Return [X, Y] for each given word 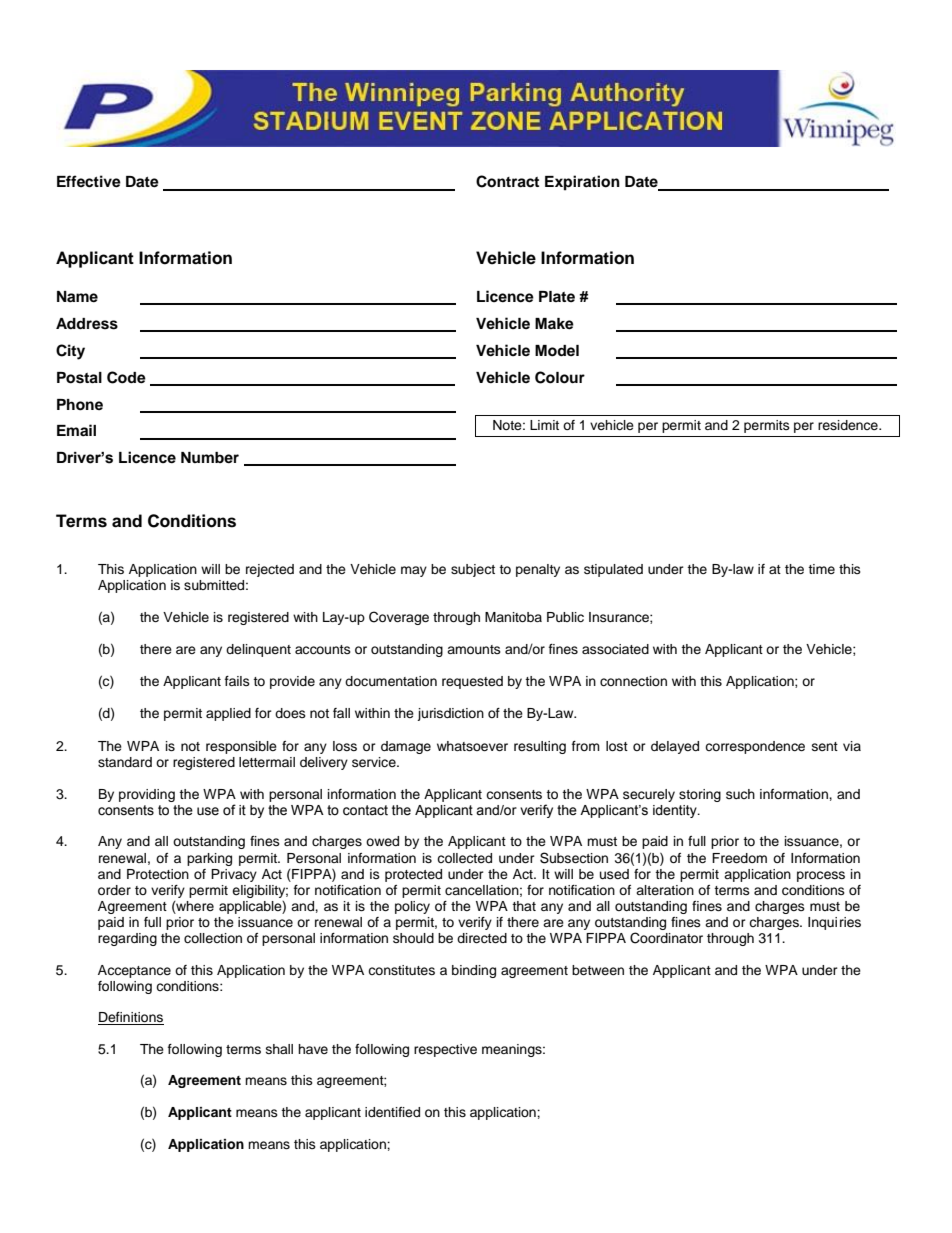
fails [237, 681]
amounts [474, 649]
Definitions [131, 1018]
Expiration [582, 183]
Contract [507, 181]
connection [633, 681]
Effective [89, 181]
